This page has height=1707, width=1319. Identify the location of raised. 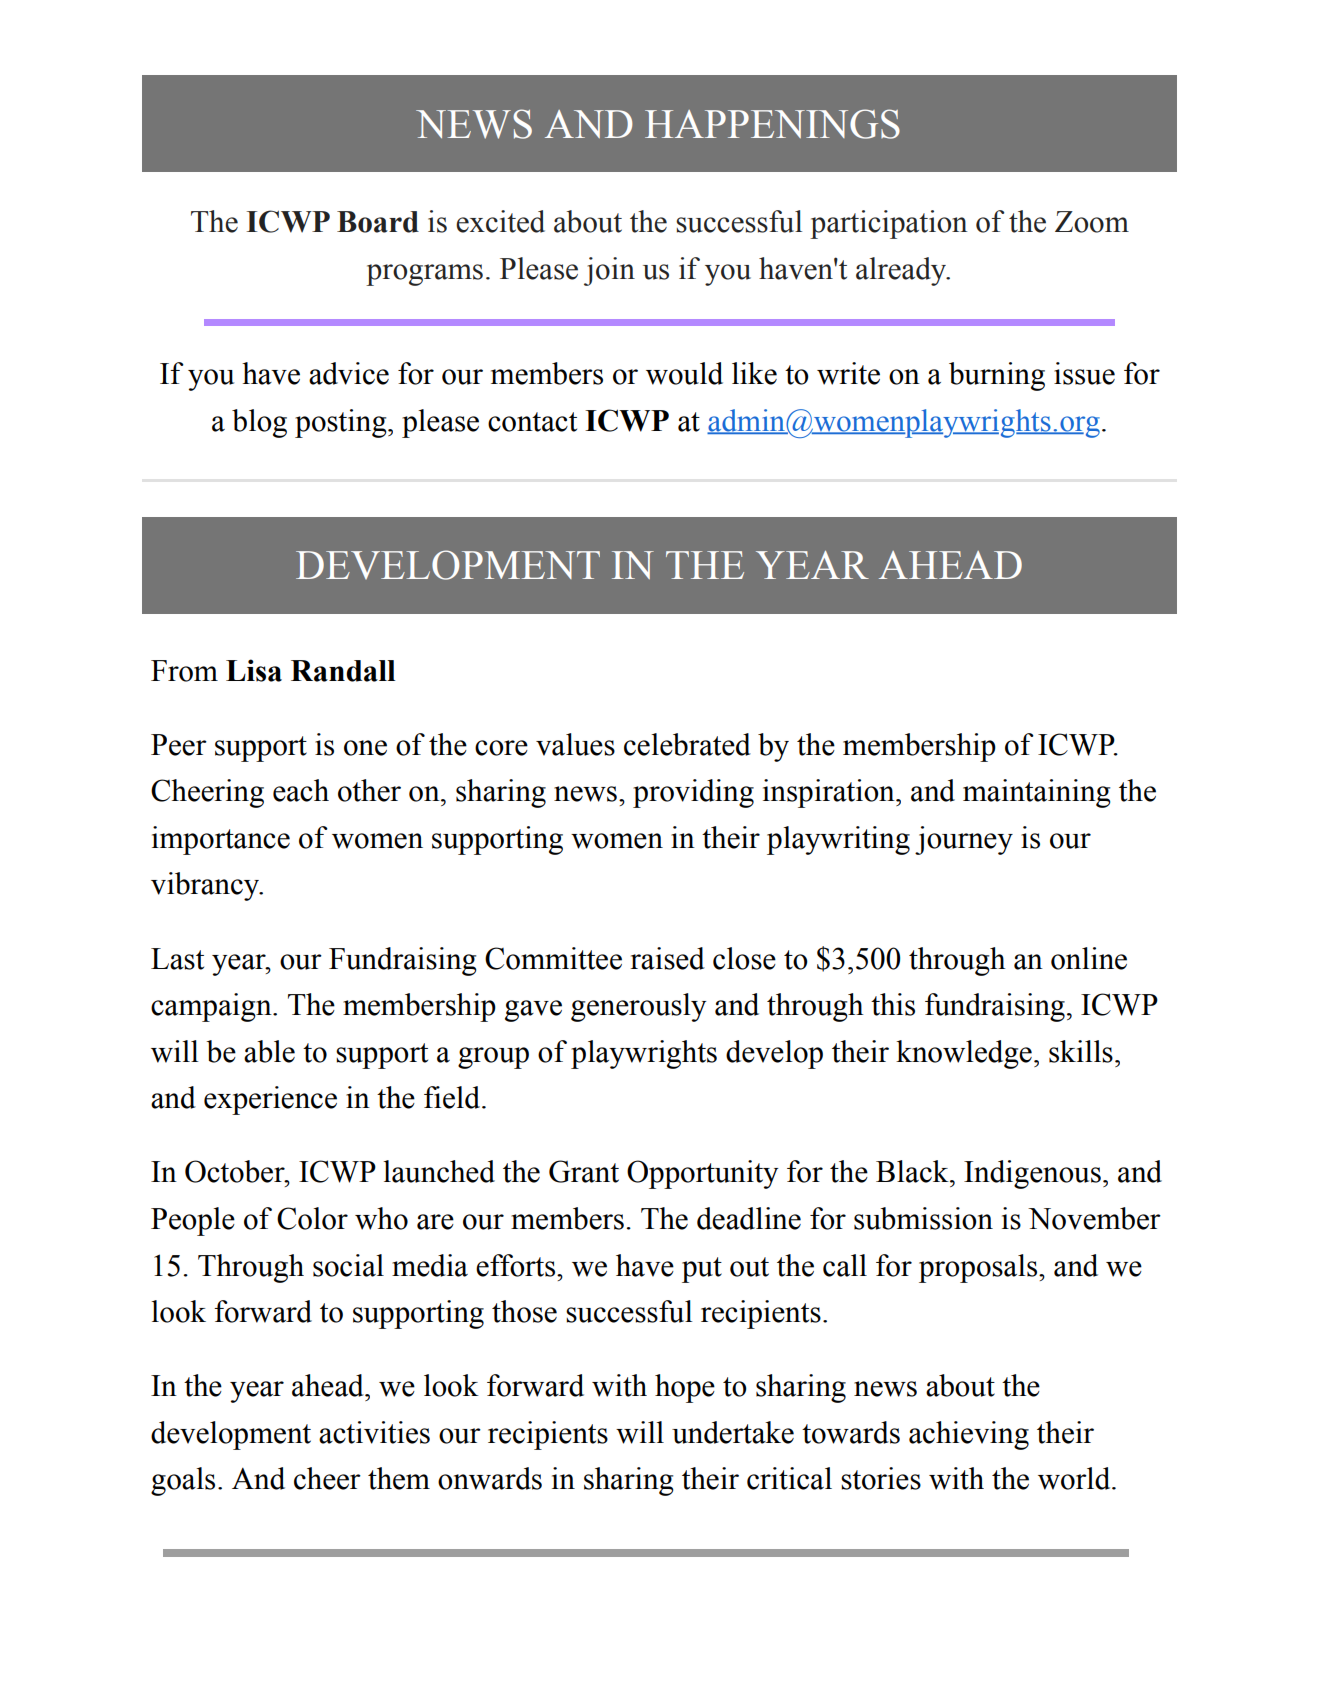
(668, 958).
